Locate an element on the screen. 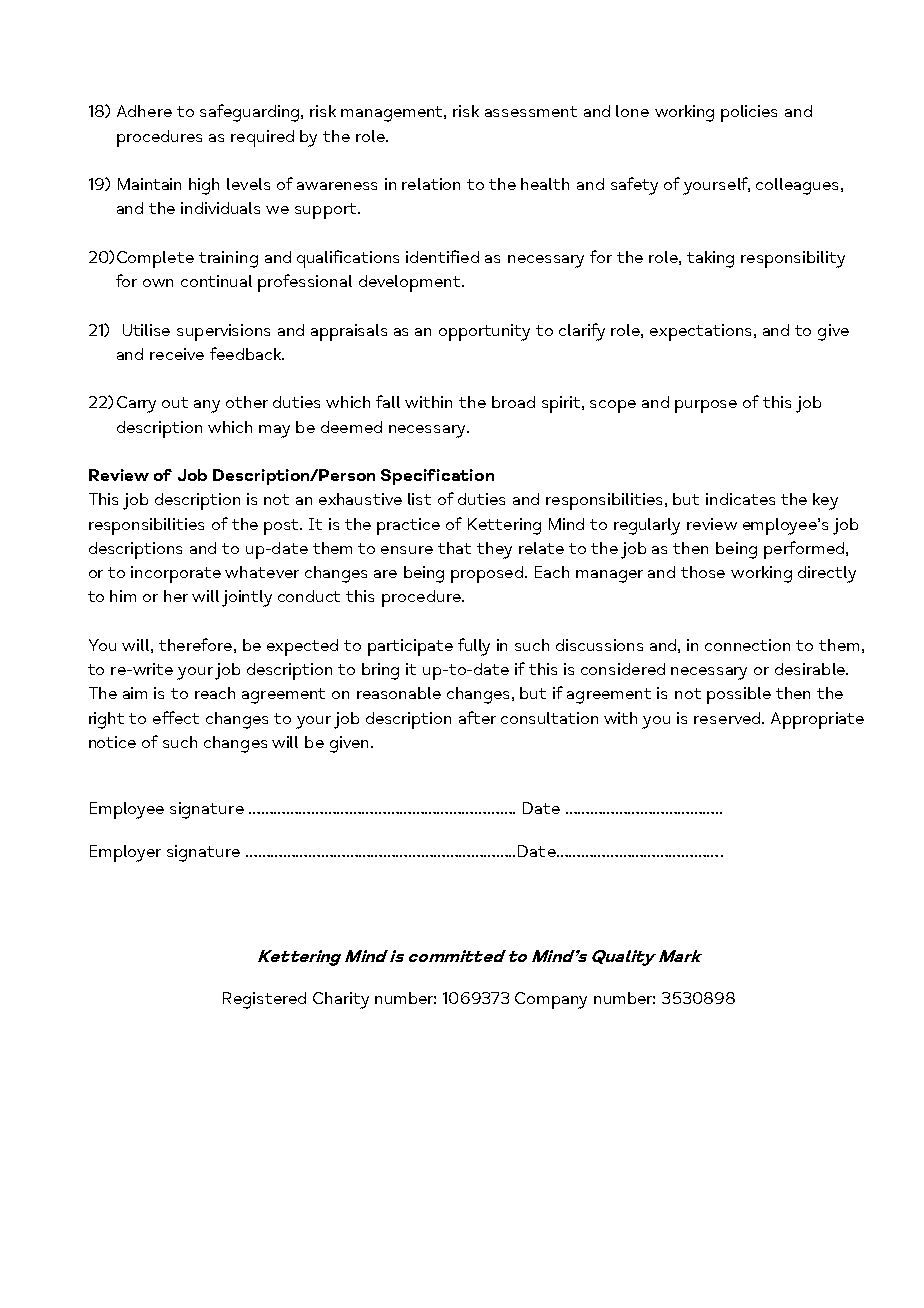  policies is located at coordinates (749, 113).
